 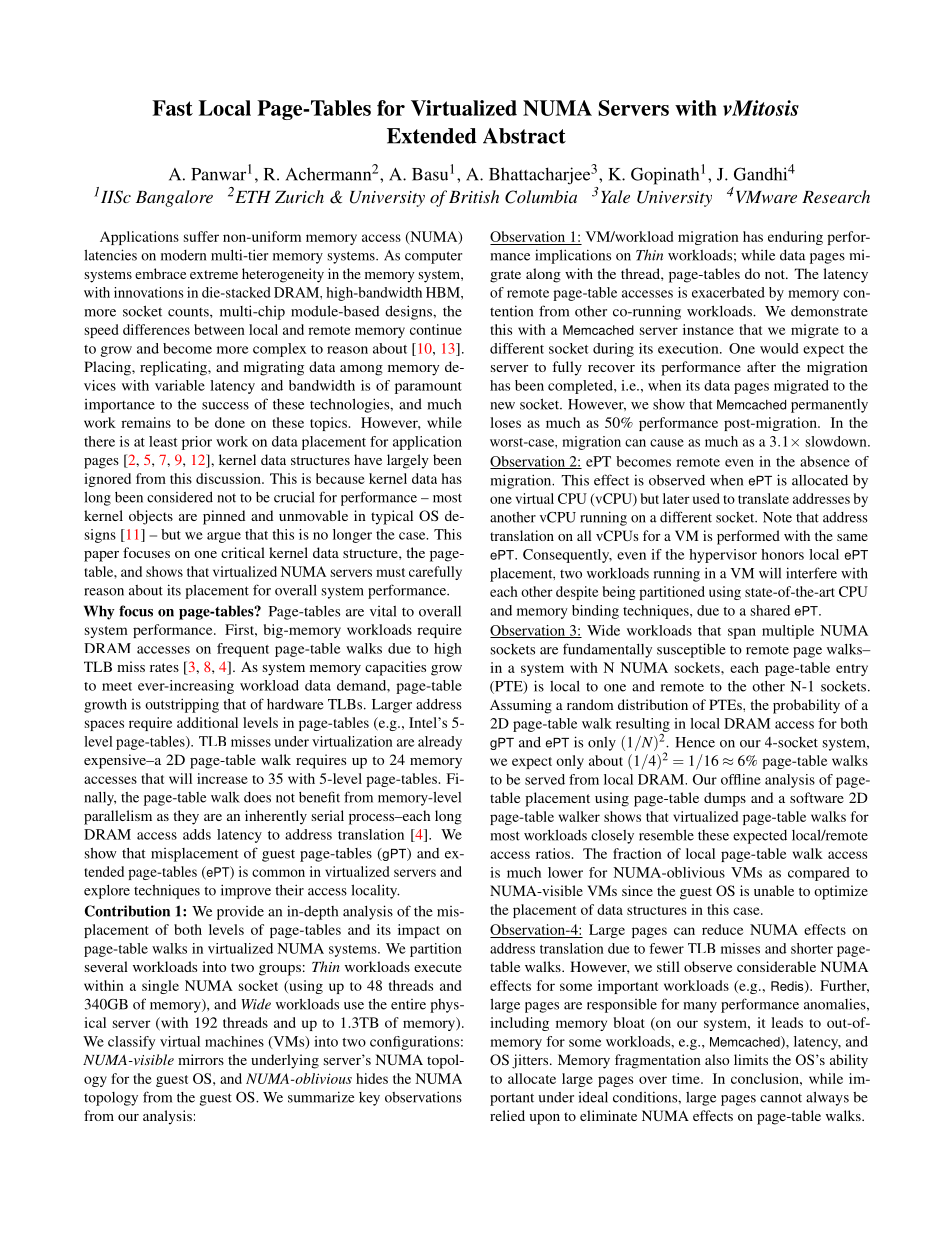 I want to click on machines, so click(x=234, y=1041).
